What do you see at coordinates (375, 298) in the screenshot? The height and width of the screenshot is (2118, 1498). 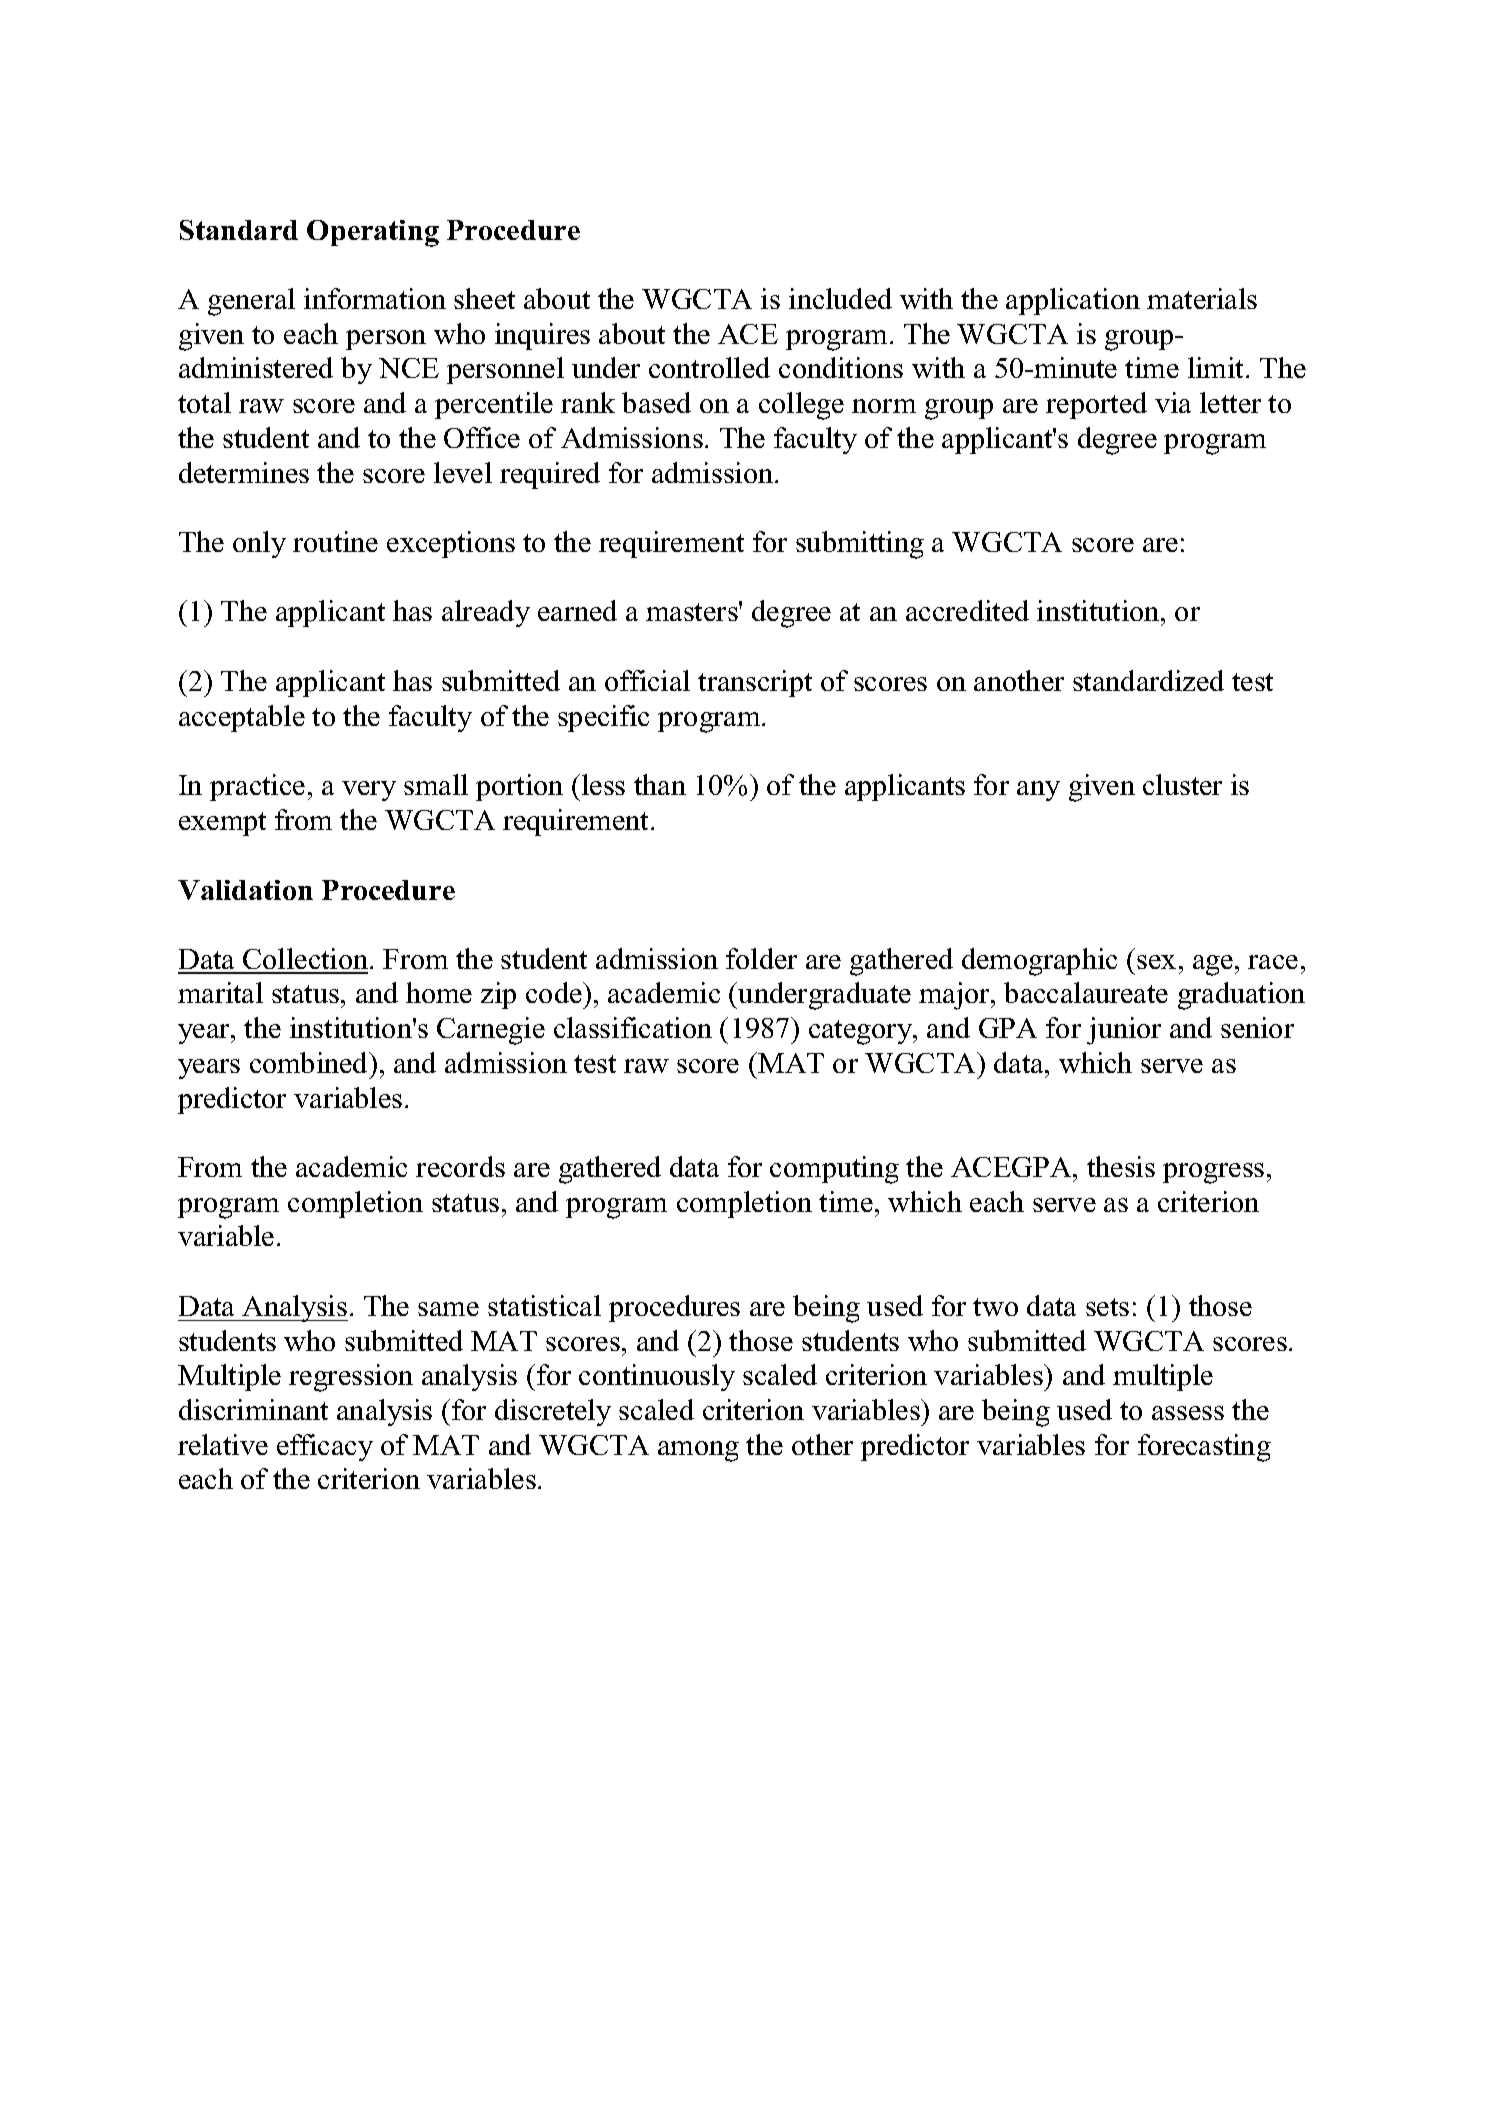 I see `information` at bounding box center [375, 298].
